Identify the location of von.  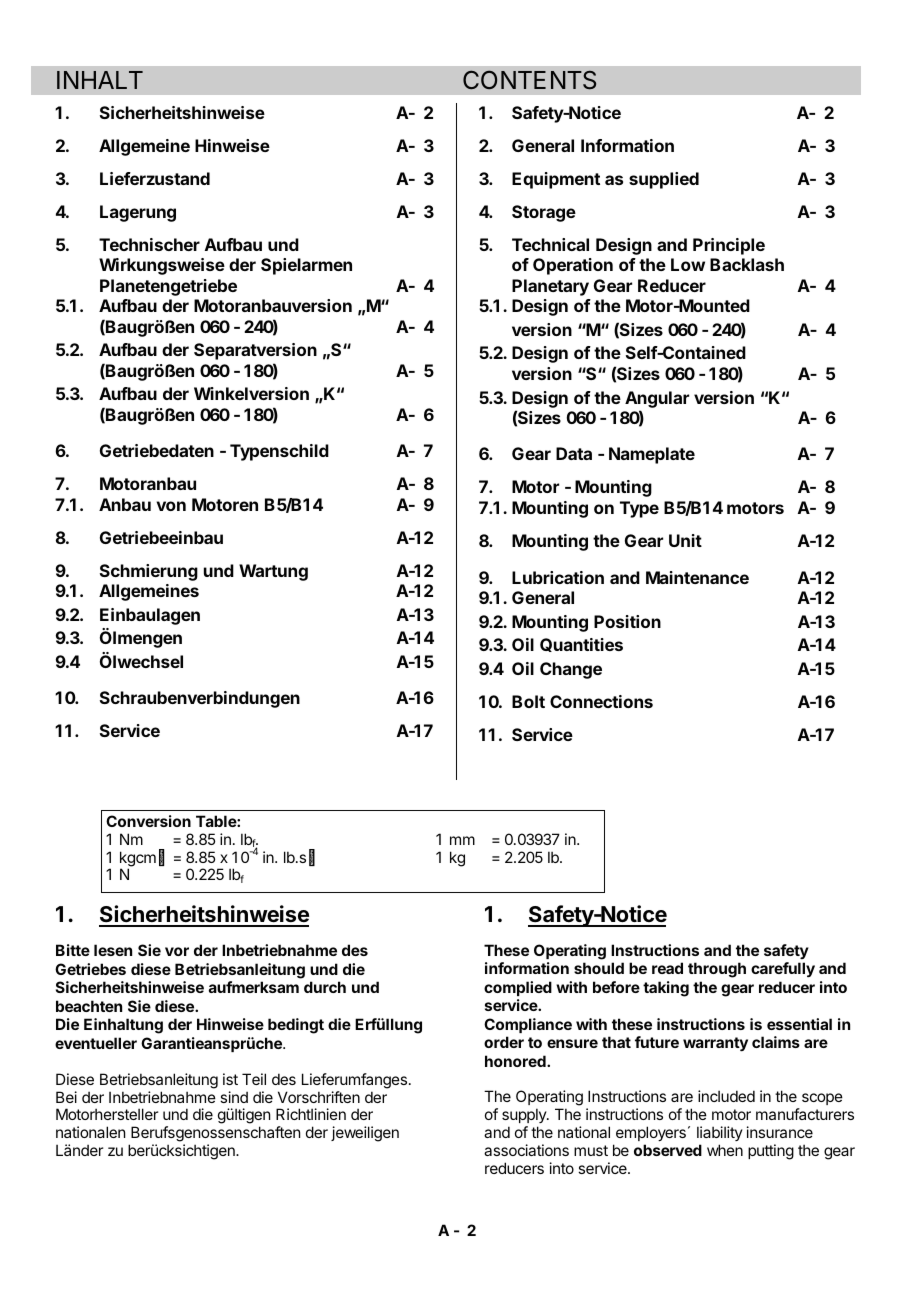
(171, 506).
